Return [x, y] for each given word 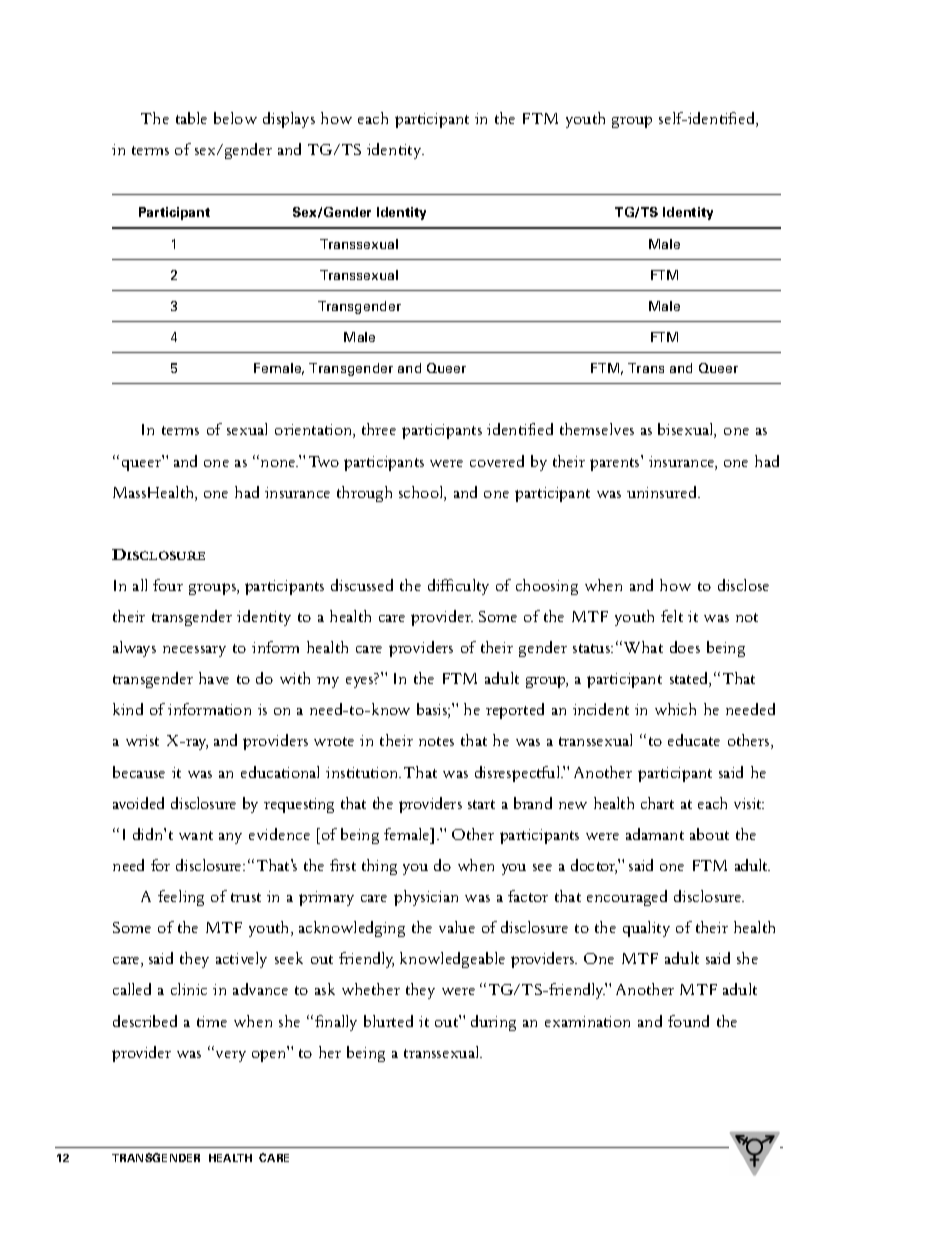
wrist [142, 740]
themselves [597, 429]
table [191, 118]
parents [616, 463]
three [379, 429]
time [212, 1021]
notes [436, 741]
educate [694, 740]
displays [289, 120]
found [688, 1021]
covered [497, 461]
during [493, 1023]
